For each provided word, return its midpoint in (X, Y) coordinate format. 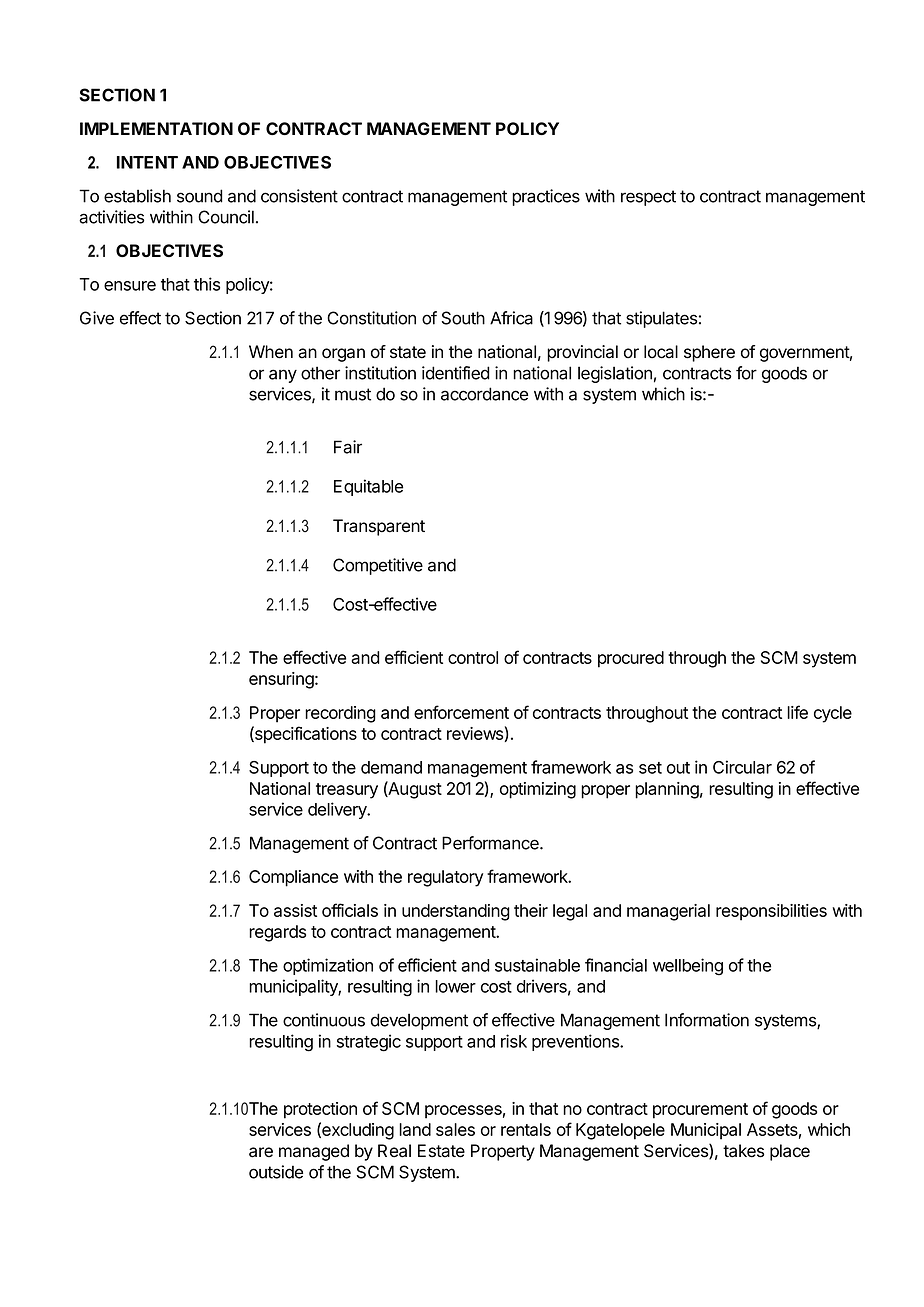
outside (276, 1172)
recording (340, 714)
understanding (456, 912)
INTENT (147, 162)
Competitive (378, 566)
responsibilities (771, 912)
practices (546, 197)
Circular (742, 767)
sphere (709, 353)
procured (631, 659)
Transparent (379, 527)
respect (648, 198)
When (271, 352)
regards (277, 933)
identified (456, 373)
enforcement (461, 712)
